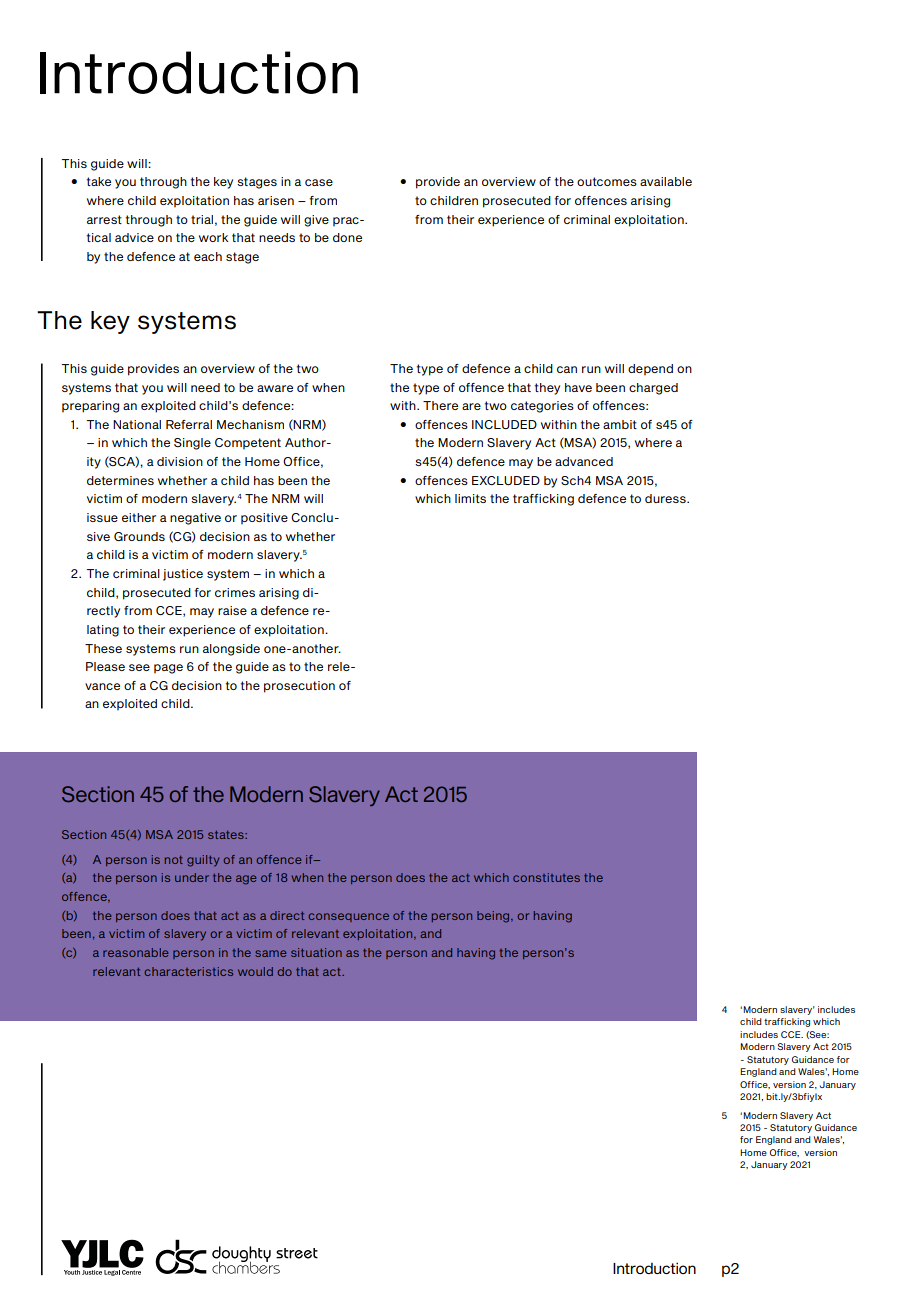 This image has height=1308, width=924. Describe the element at coordinates (348, 917) in the image. I see `consequence` at that location.
